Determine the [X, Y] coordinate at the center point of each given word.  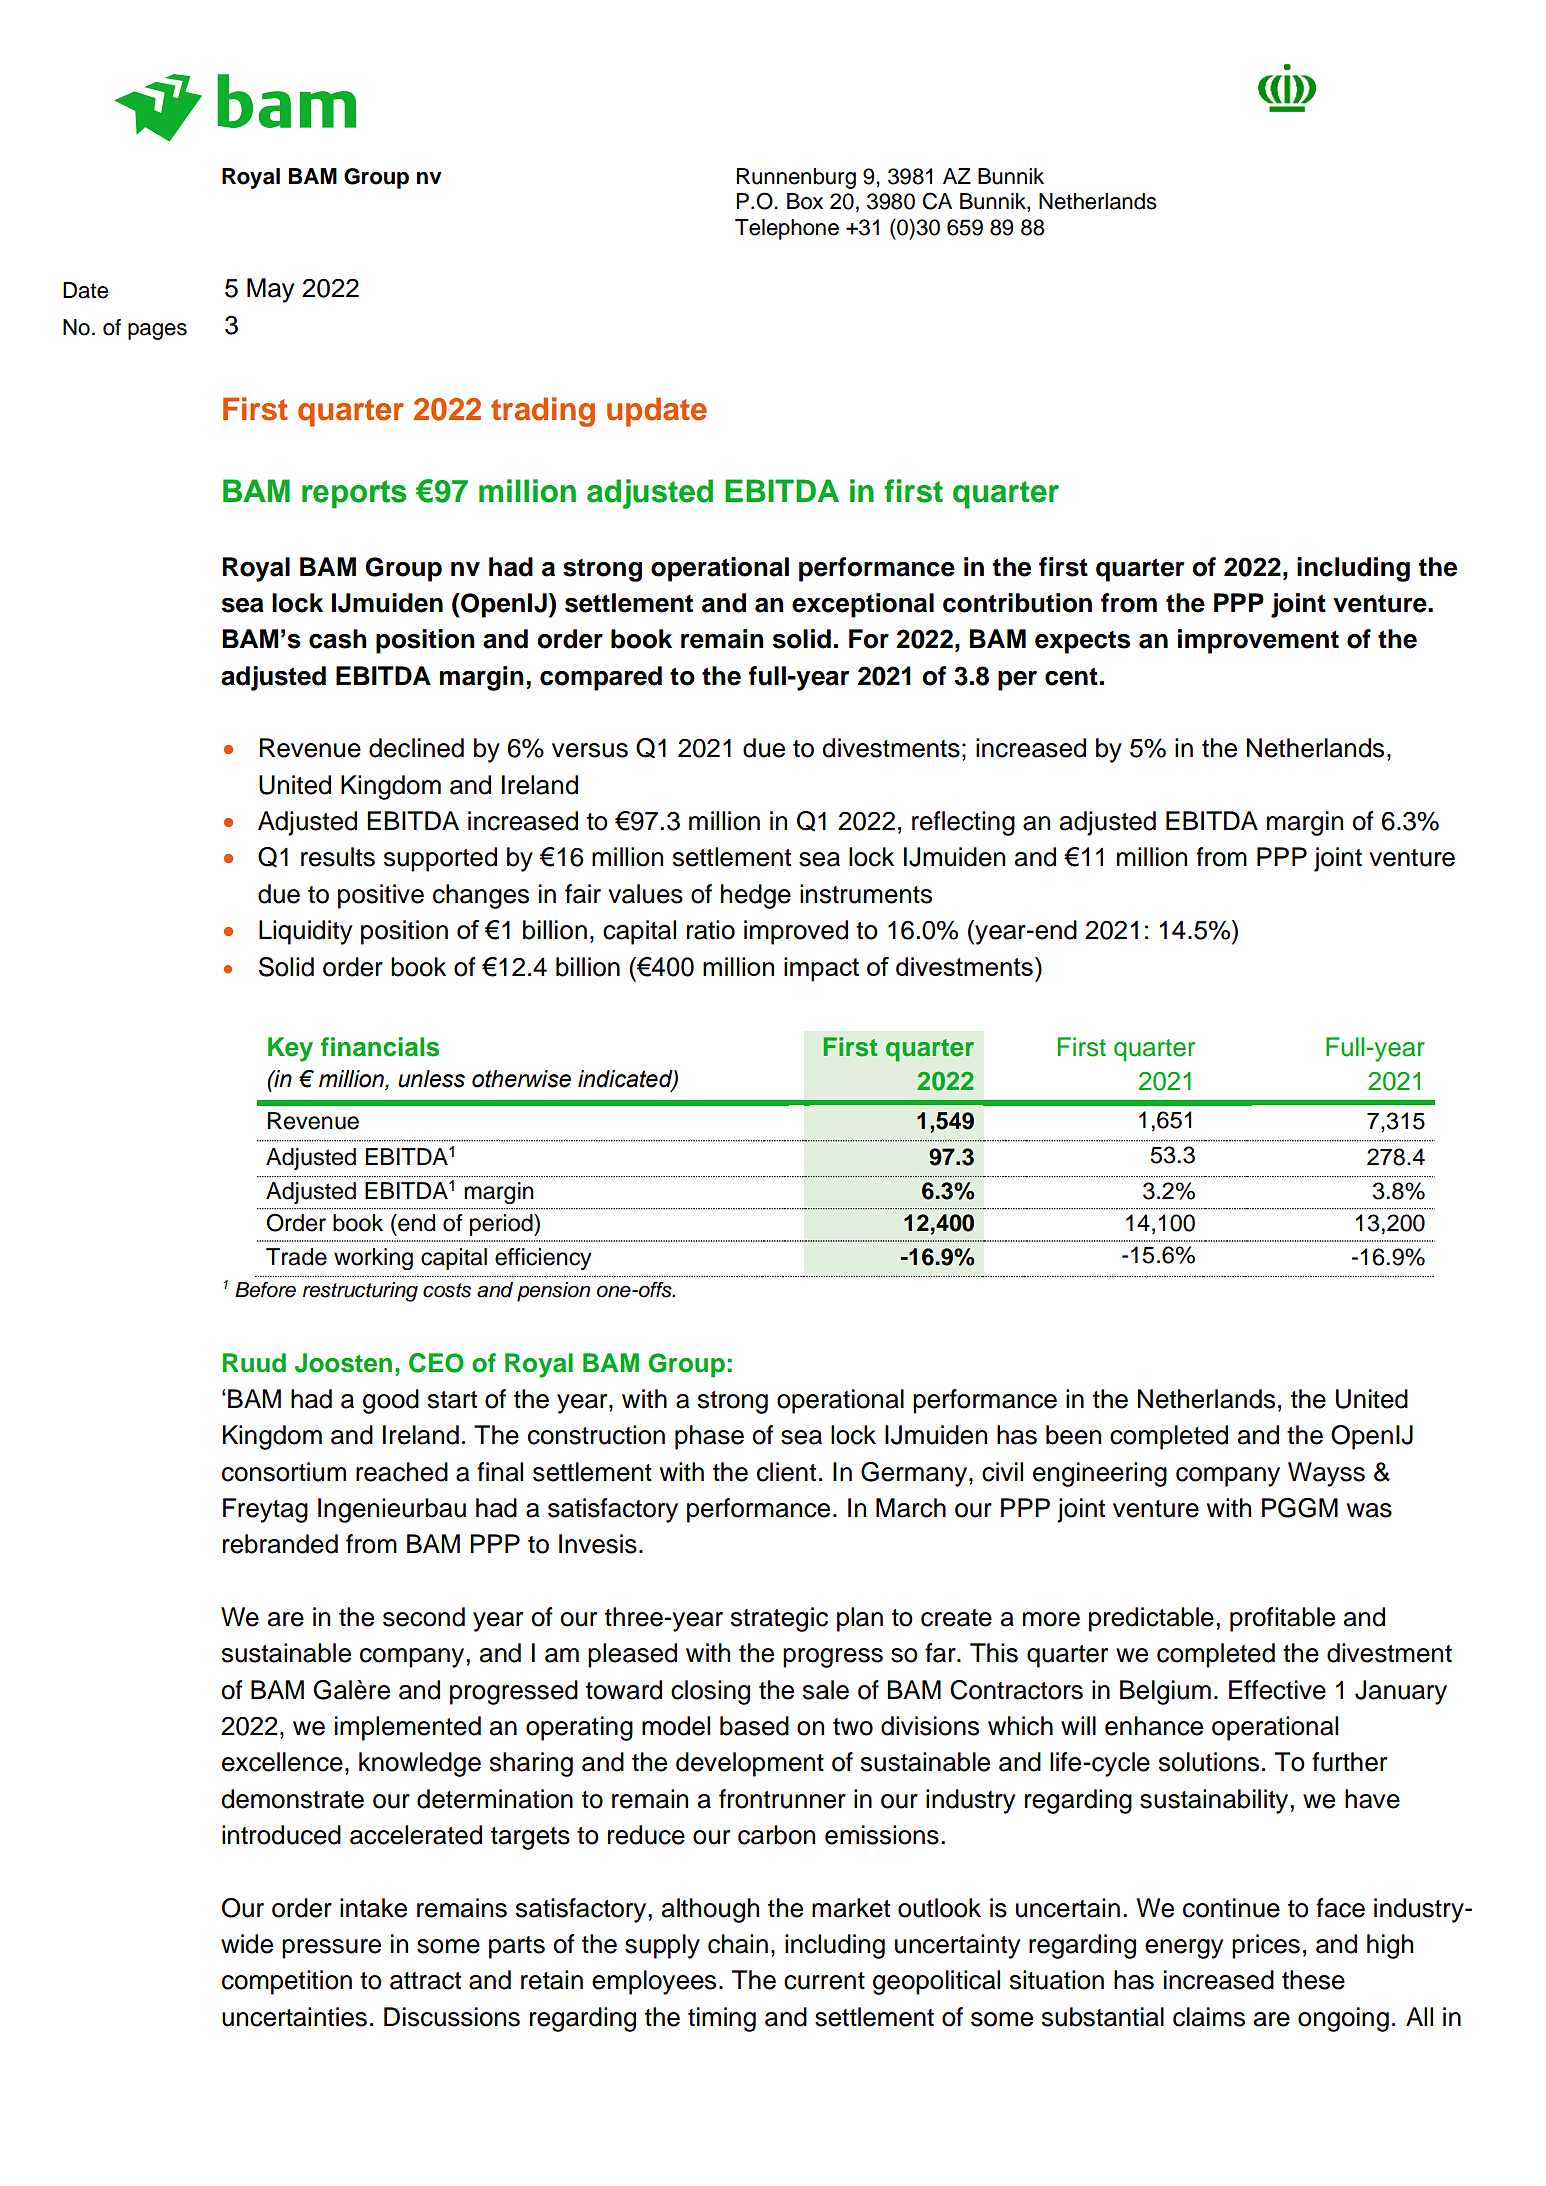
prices [1266, 1946]
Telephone [787, 229]
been [1073, 1435]
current [824, 1981]
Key [290, 1049]
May [270, 290]
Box [805, 201]
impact [821, 969]
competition [287, 1982]
